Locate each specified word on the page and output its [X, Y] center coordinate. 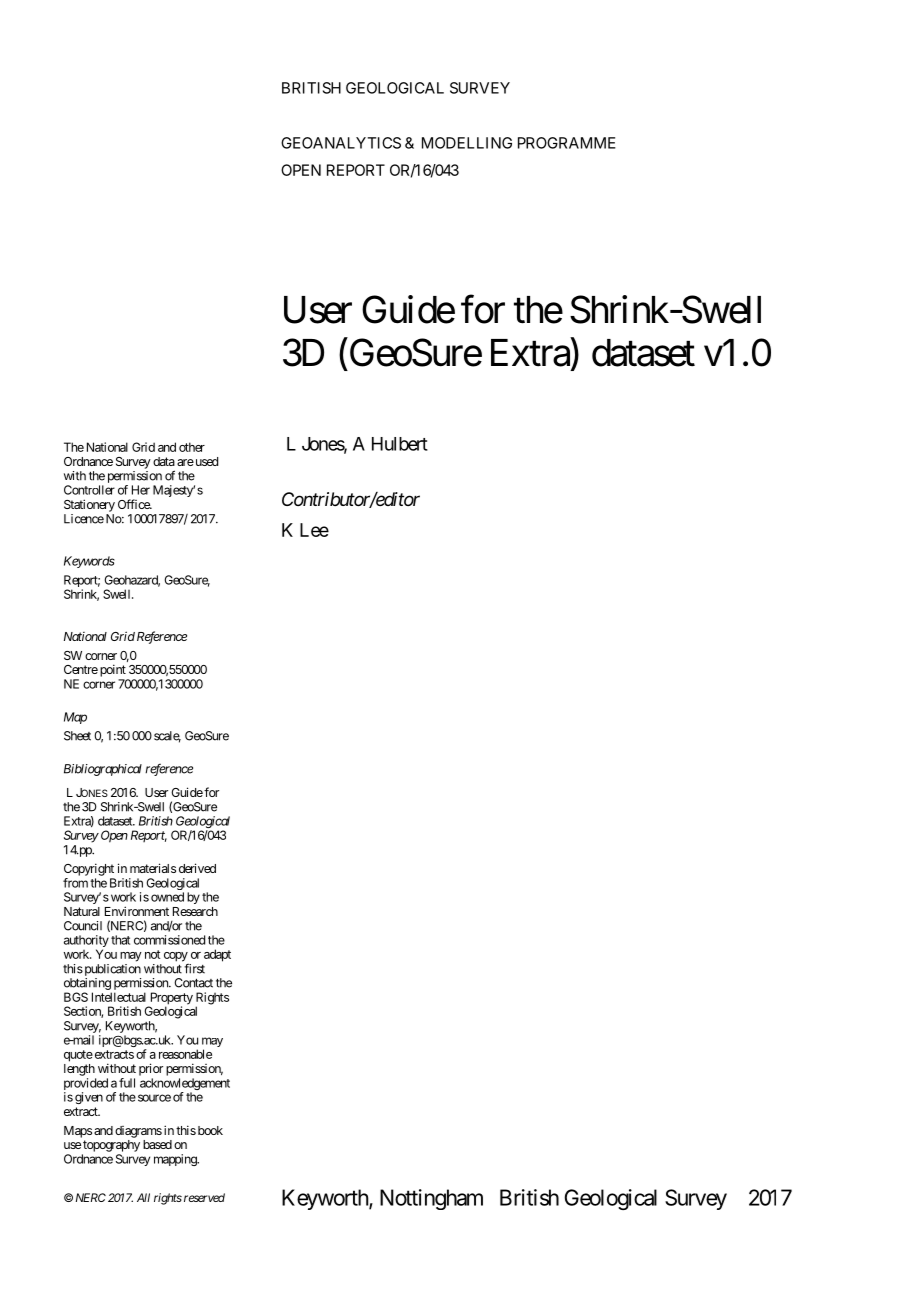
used [205, 461]
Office [134, 504]
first [194, 969]
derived [197, 868]
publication [111, 970]
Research [195, 911]
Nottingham [431, 1199]
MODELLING [467, 143]
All [143, 1197]
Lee [314, 530]
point [113, 670]
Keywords [89, 562]
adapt [217, 955]
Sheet [77, 736]
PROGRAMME [567, 143]
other [192, 447]
